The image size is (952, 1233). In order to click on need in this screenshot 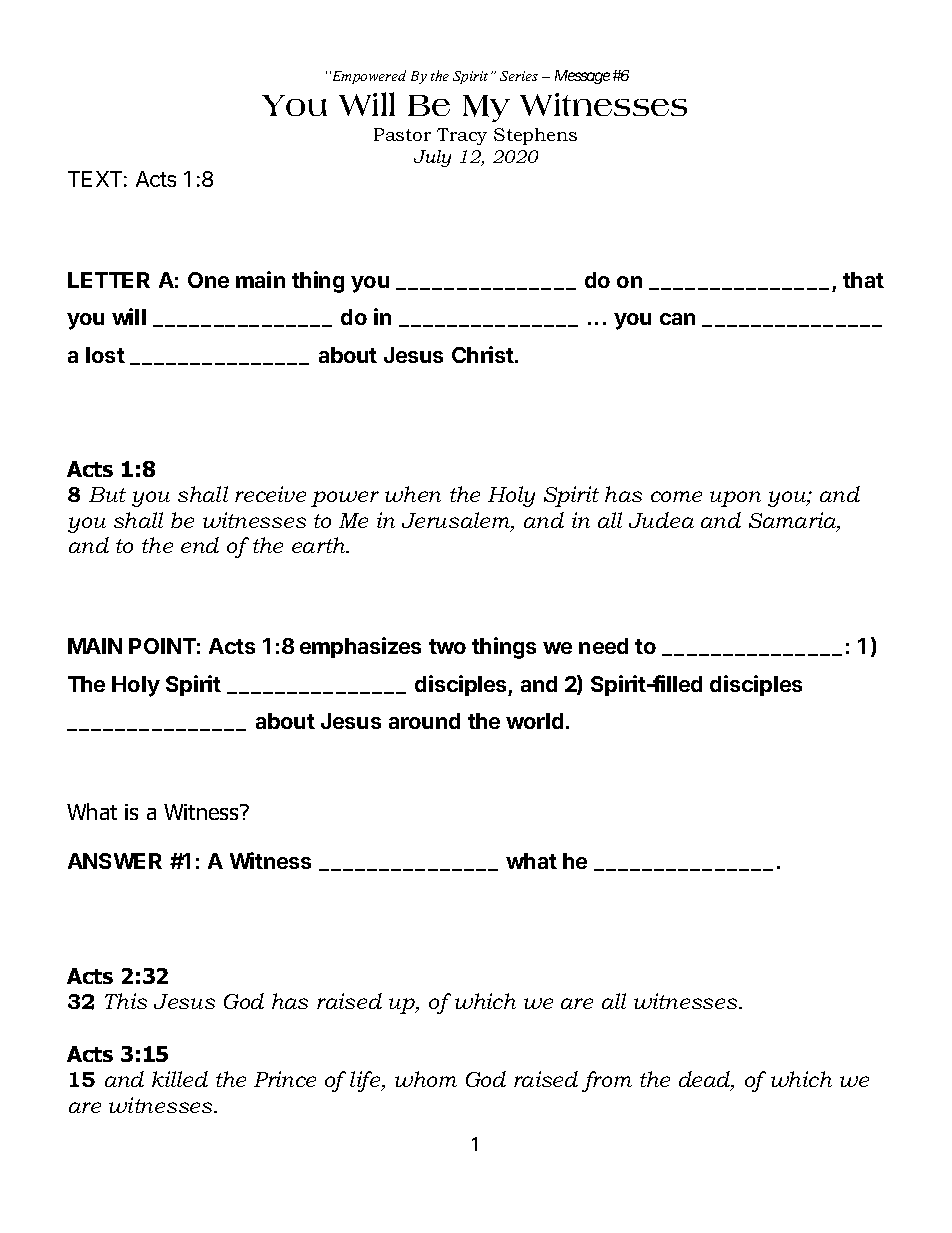, I will do `click(603, 646)`.
